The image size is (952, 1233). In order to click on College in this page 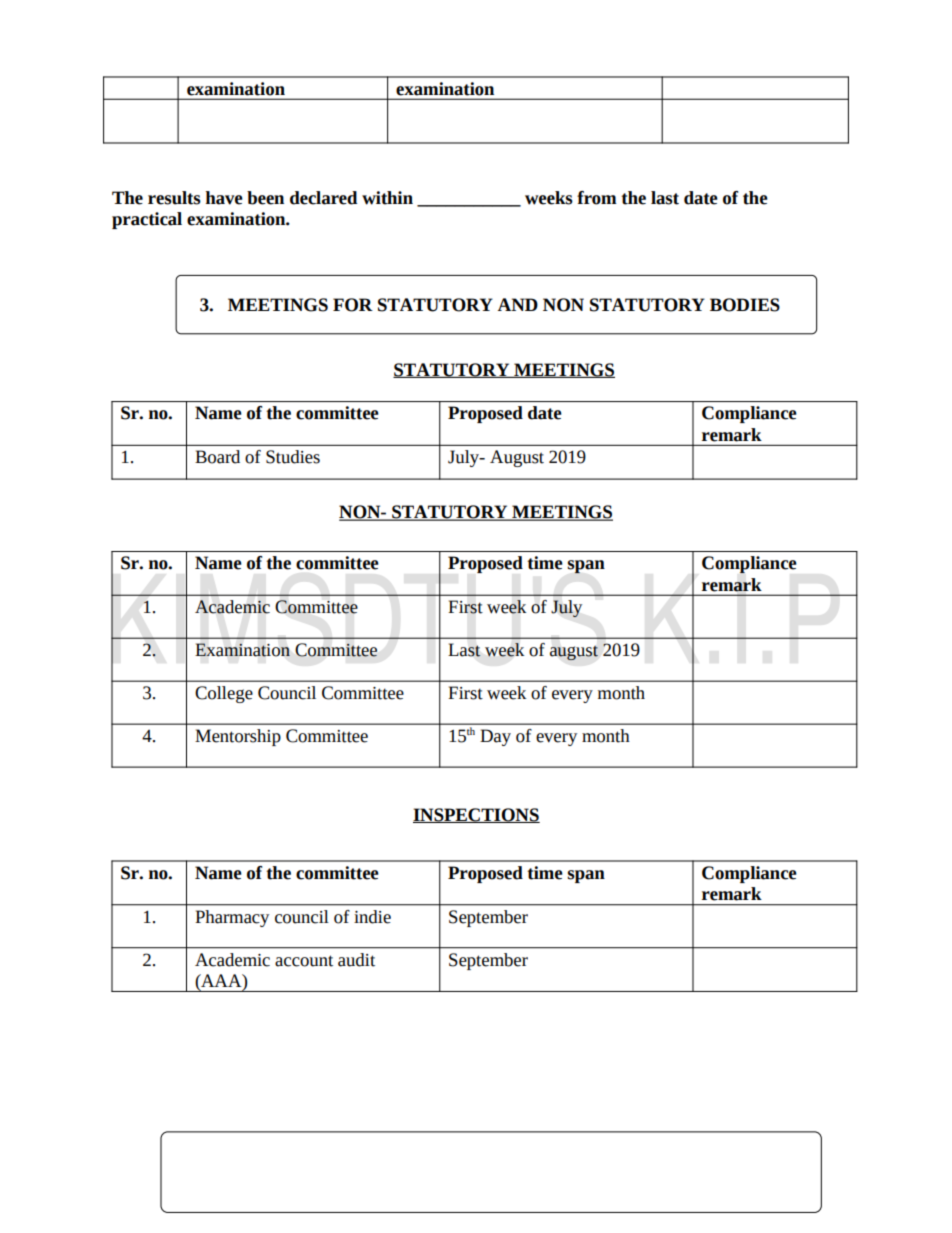, I will do `click(224, 694)`.
